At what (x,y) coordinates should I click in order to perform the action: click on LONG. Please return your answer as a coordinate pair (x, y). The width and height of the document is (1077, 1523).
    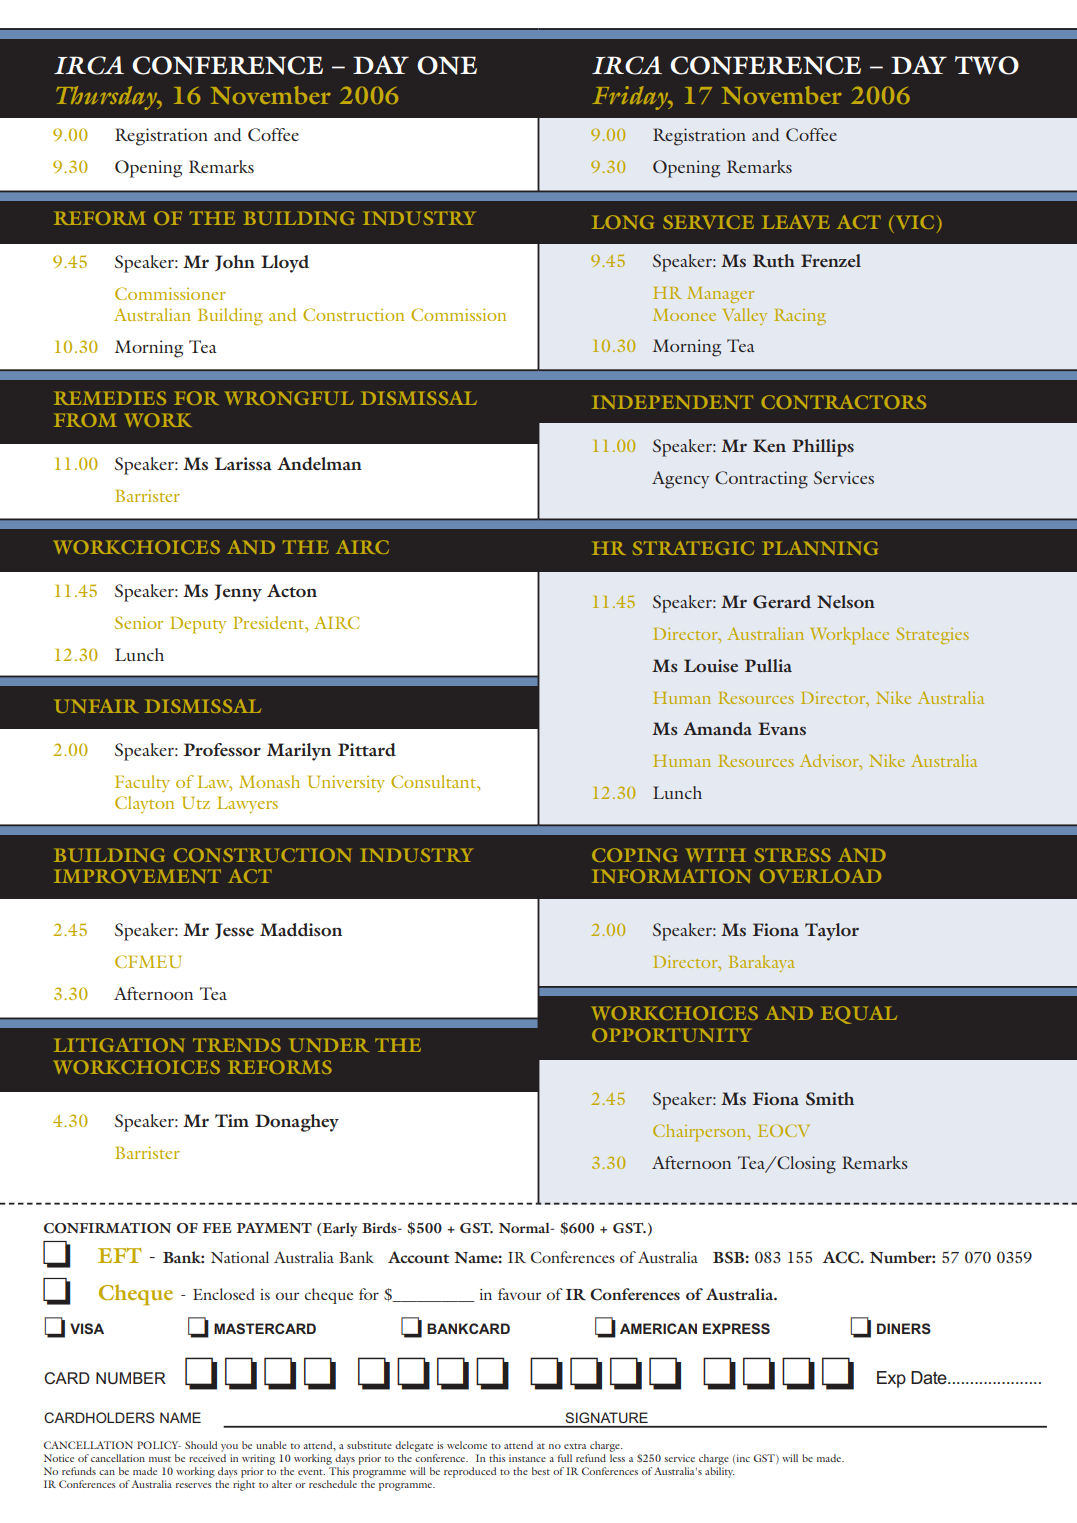
    Looking at the image, I should click on (623, 222).
